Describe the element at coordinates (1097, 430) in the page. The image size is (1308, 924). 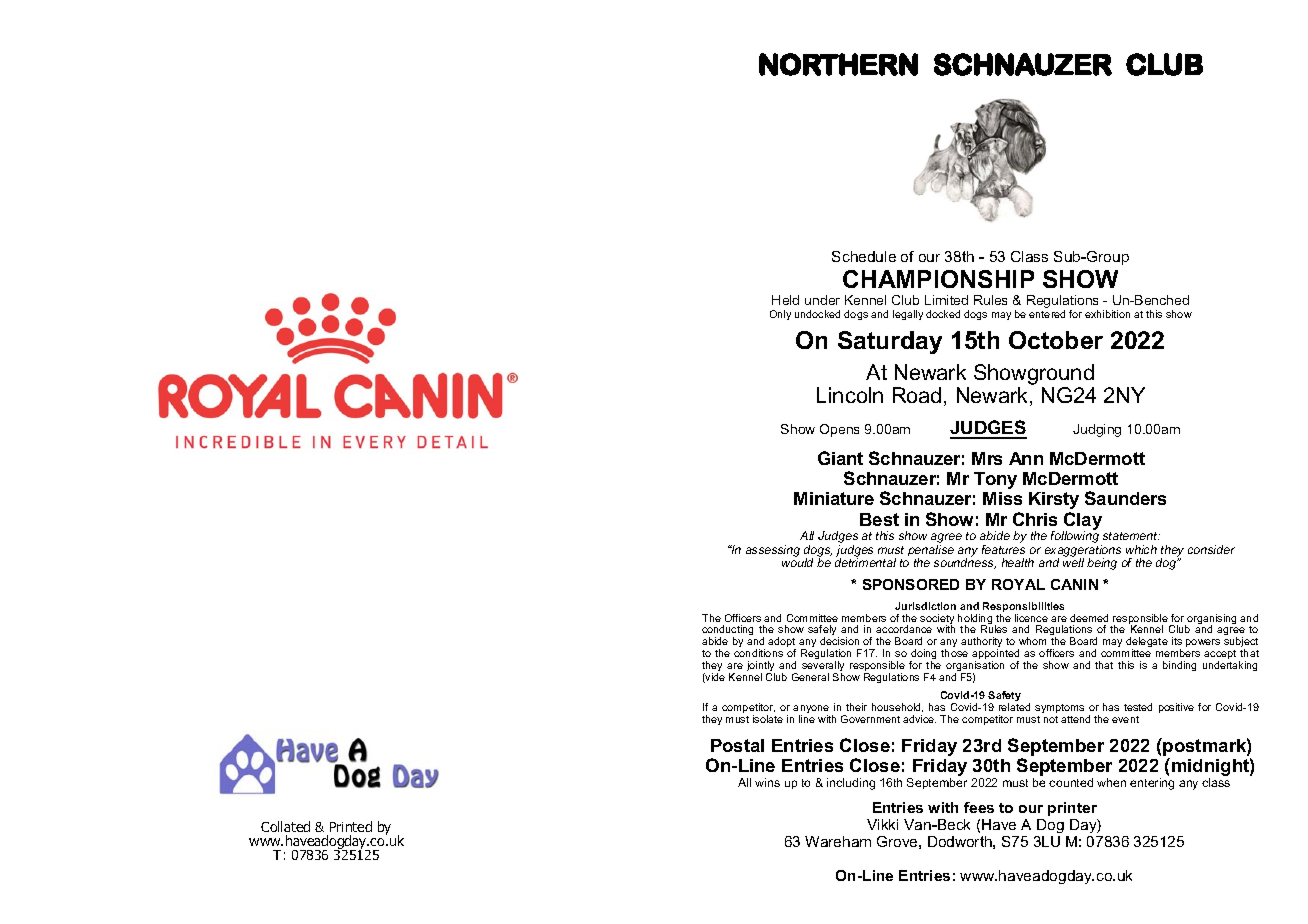
I see `Judging` at that location.
